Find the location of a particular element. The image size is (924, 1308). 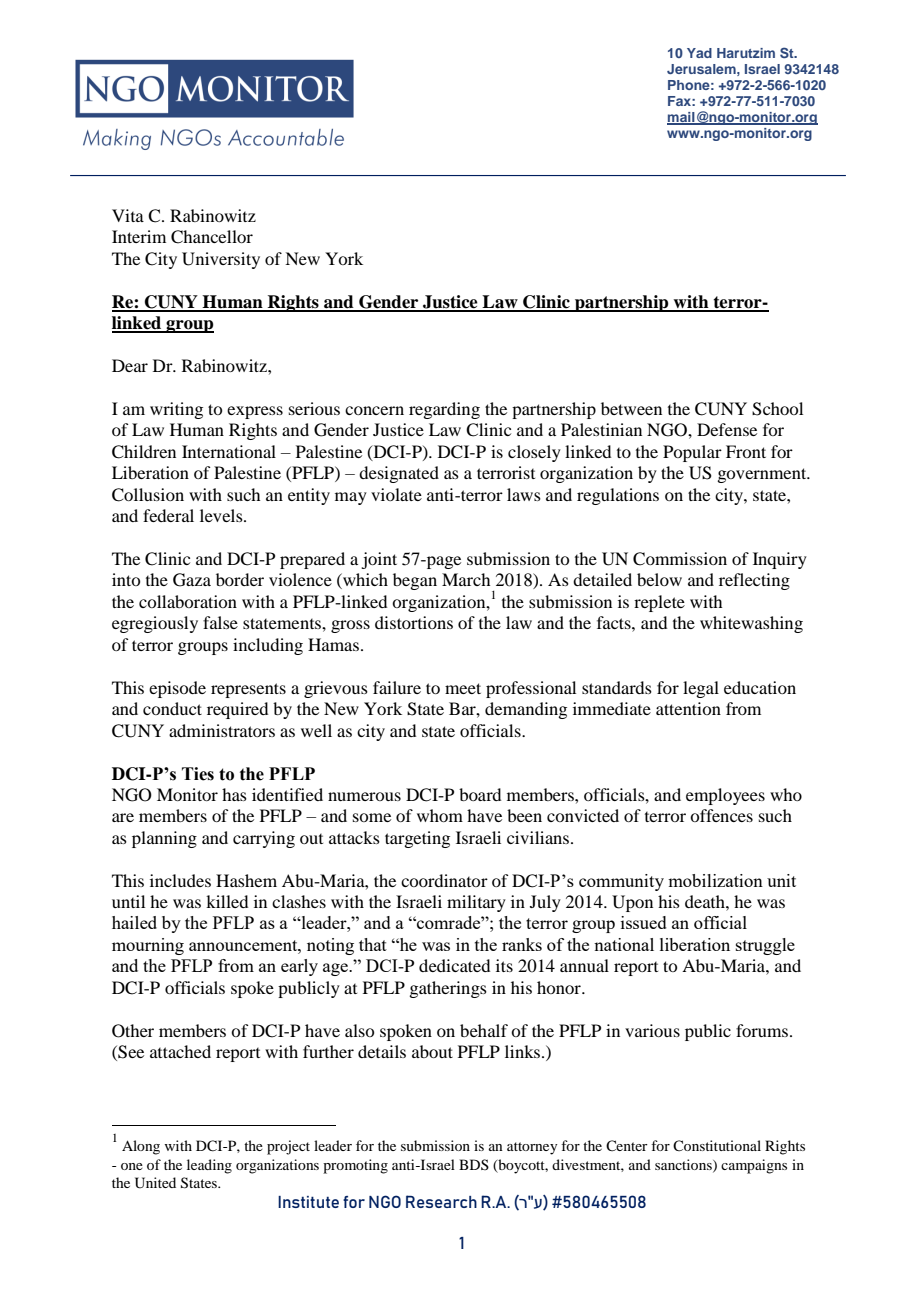

Vita is located at coordinates (128, 215).
